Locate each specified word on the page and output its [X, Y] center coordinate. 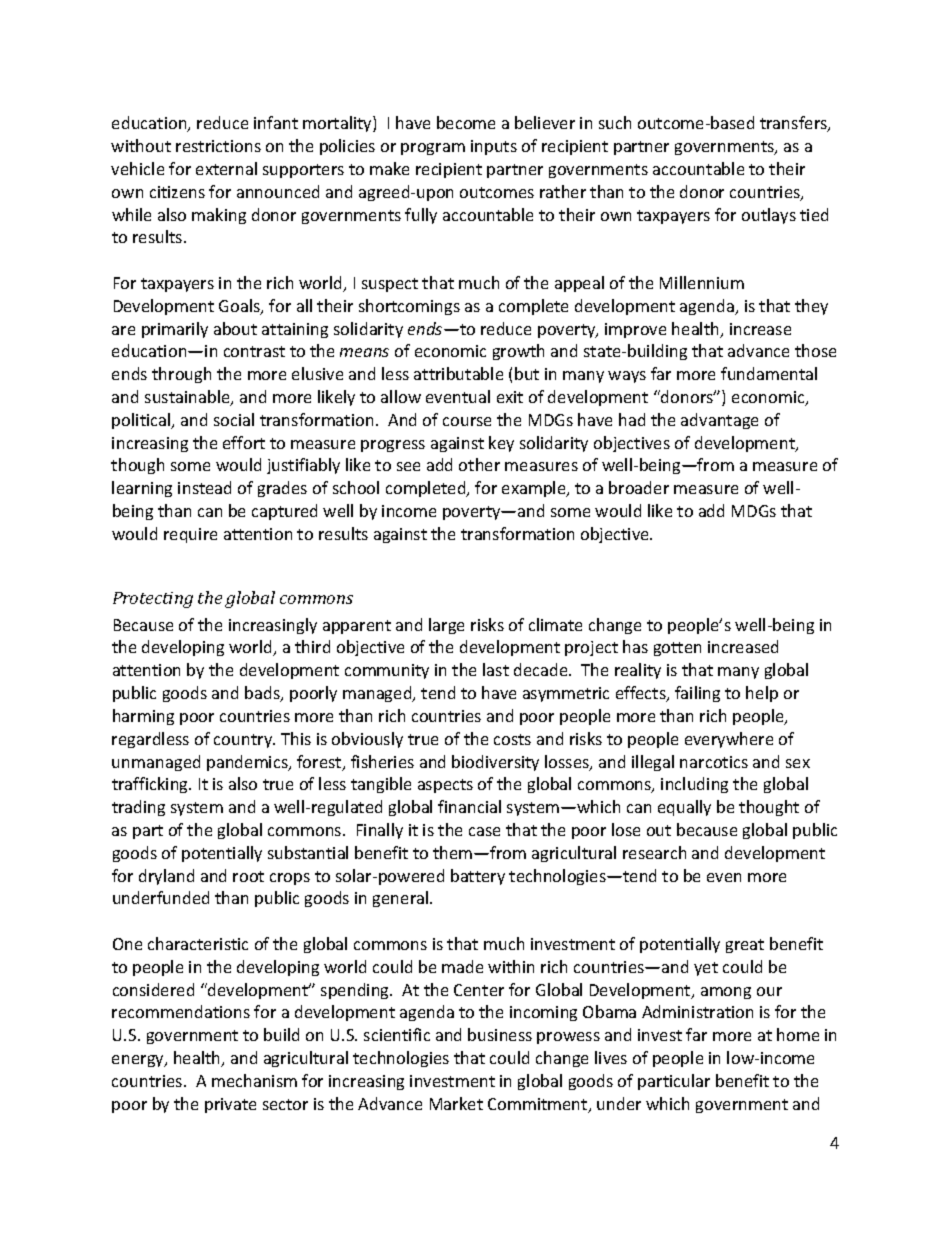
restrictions [218, 146]
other [479, 464]
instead [204, 487]
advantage [719, 421]
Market [456, 1103]
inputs [494, 147]
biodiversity [495, 763]
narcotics [714, 762]
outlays [769, 216]
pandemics [248, 763]
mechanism [254, 1080]
